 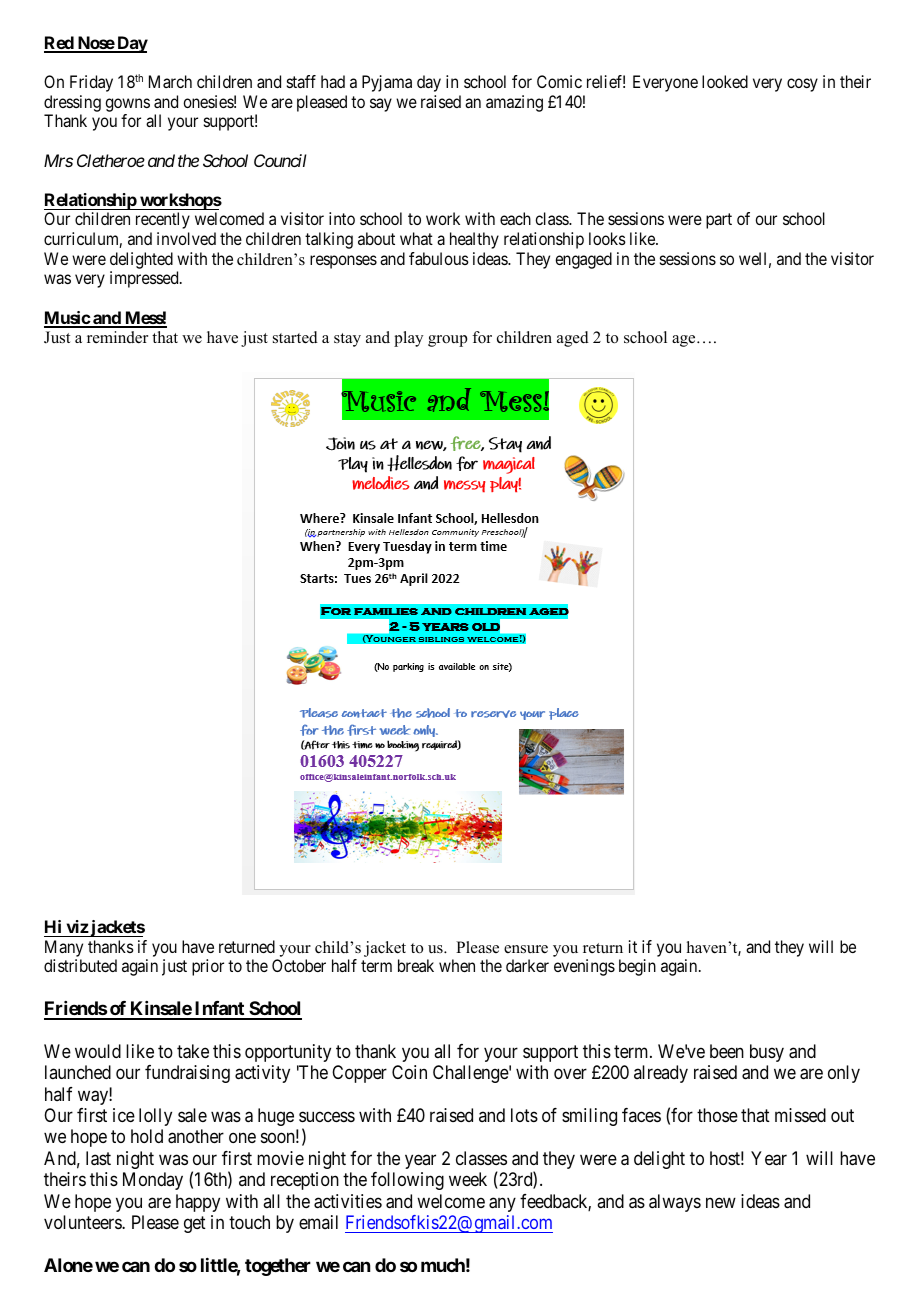 I want to click on looked, so click(x=725, y=81).
